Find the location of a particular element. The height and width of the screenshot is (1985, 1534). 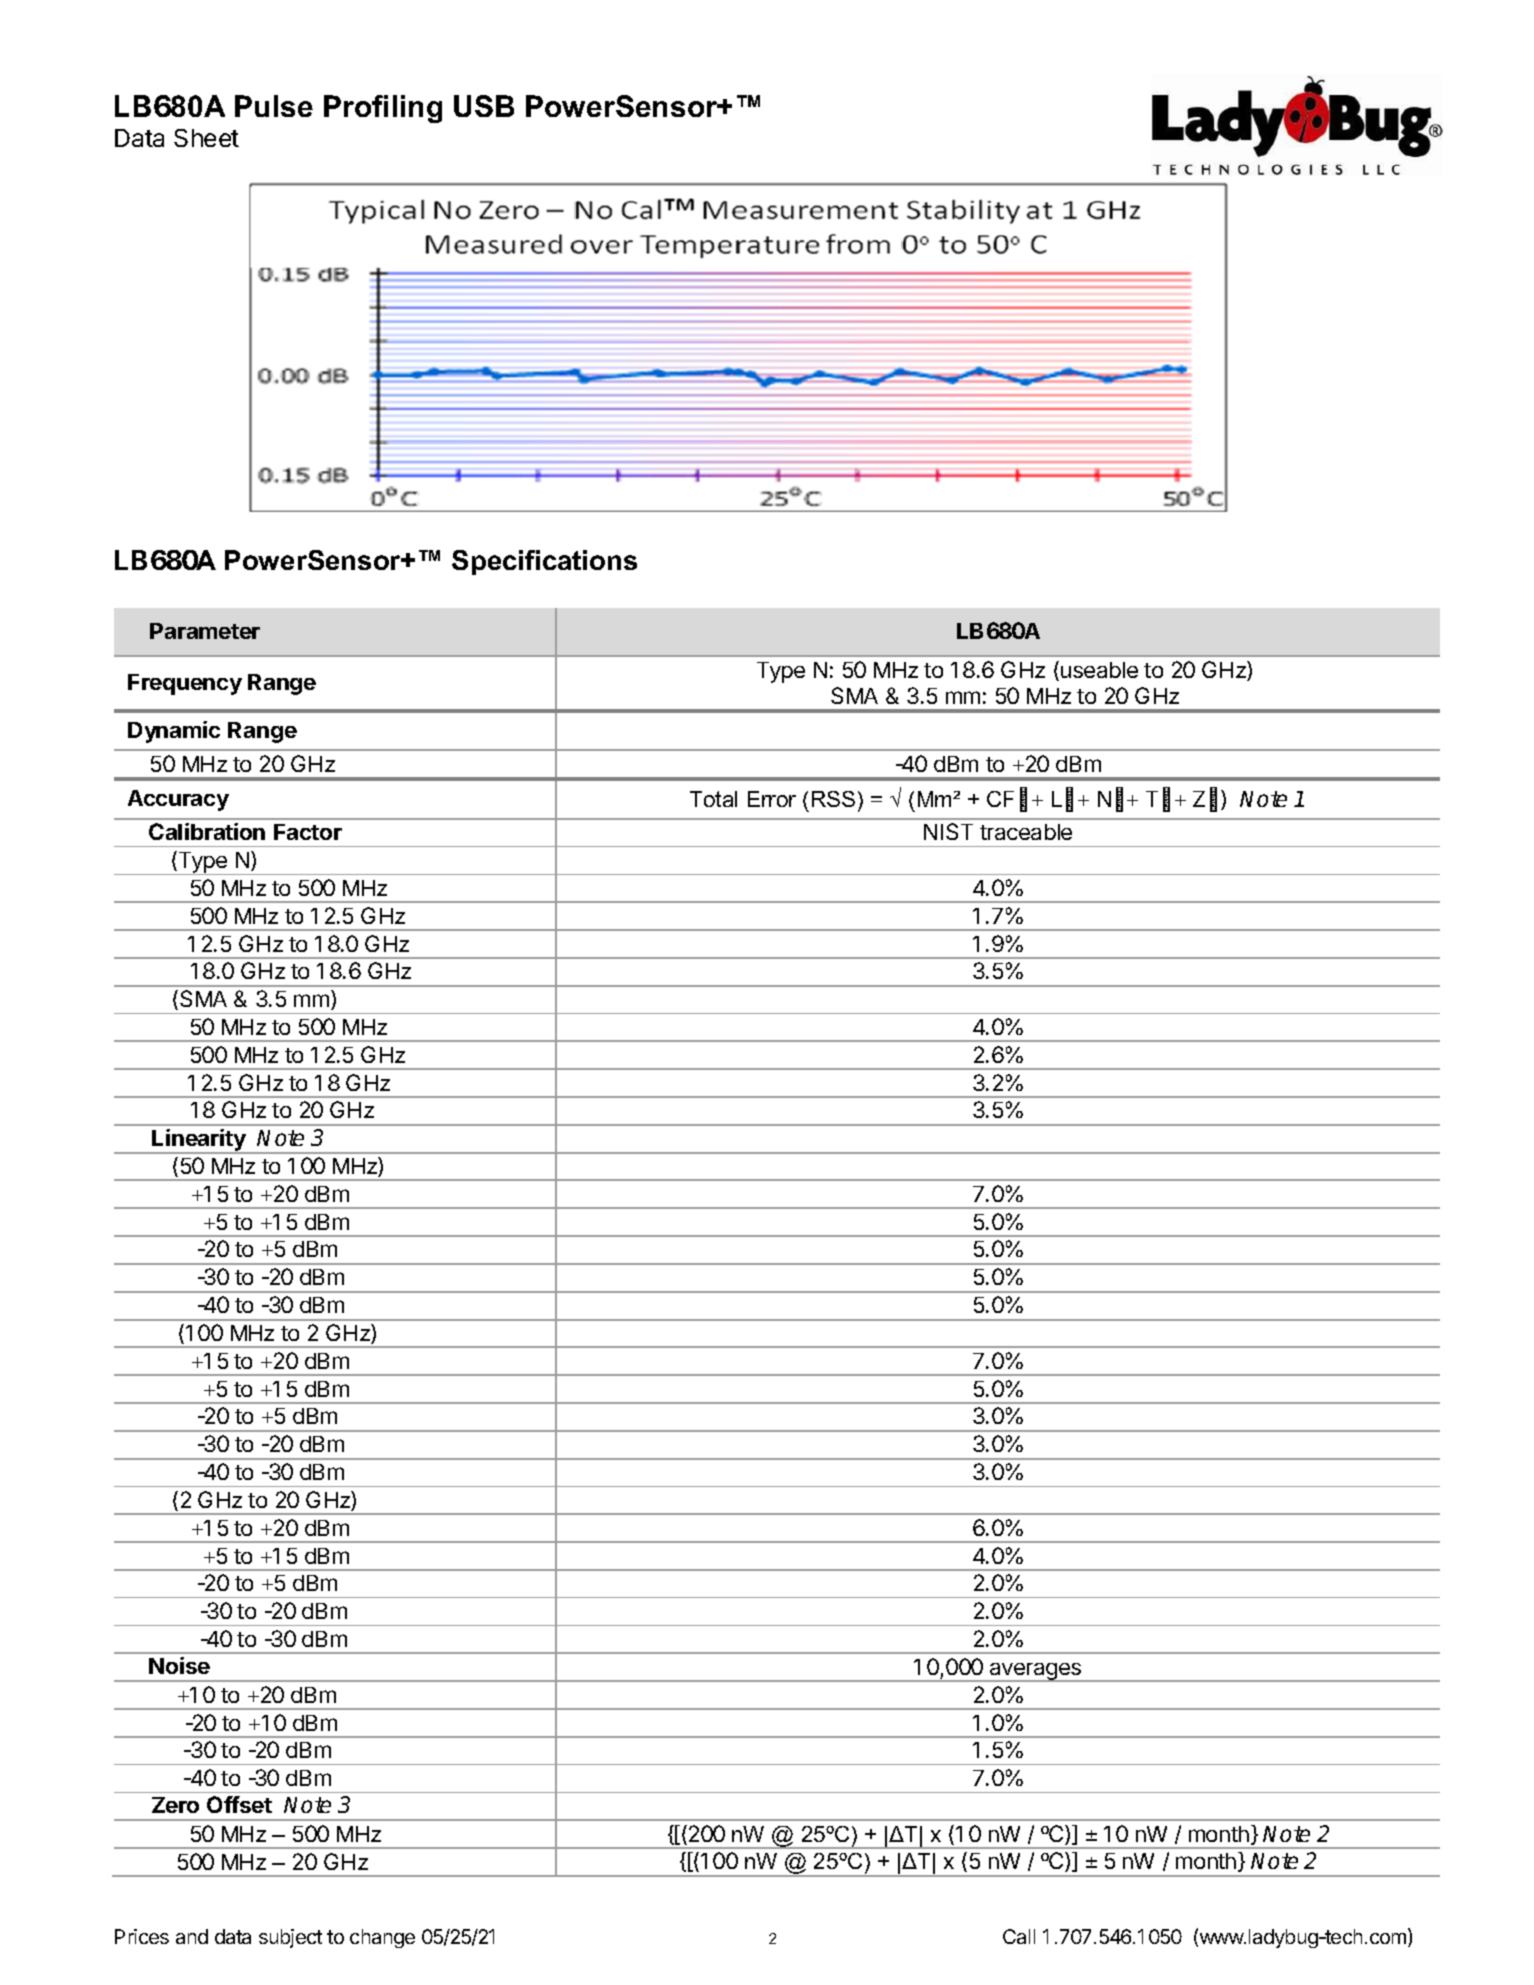

Sheet is located at coordinates (206, 138).
